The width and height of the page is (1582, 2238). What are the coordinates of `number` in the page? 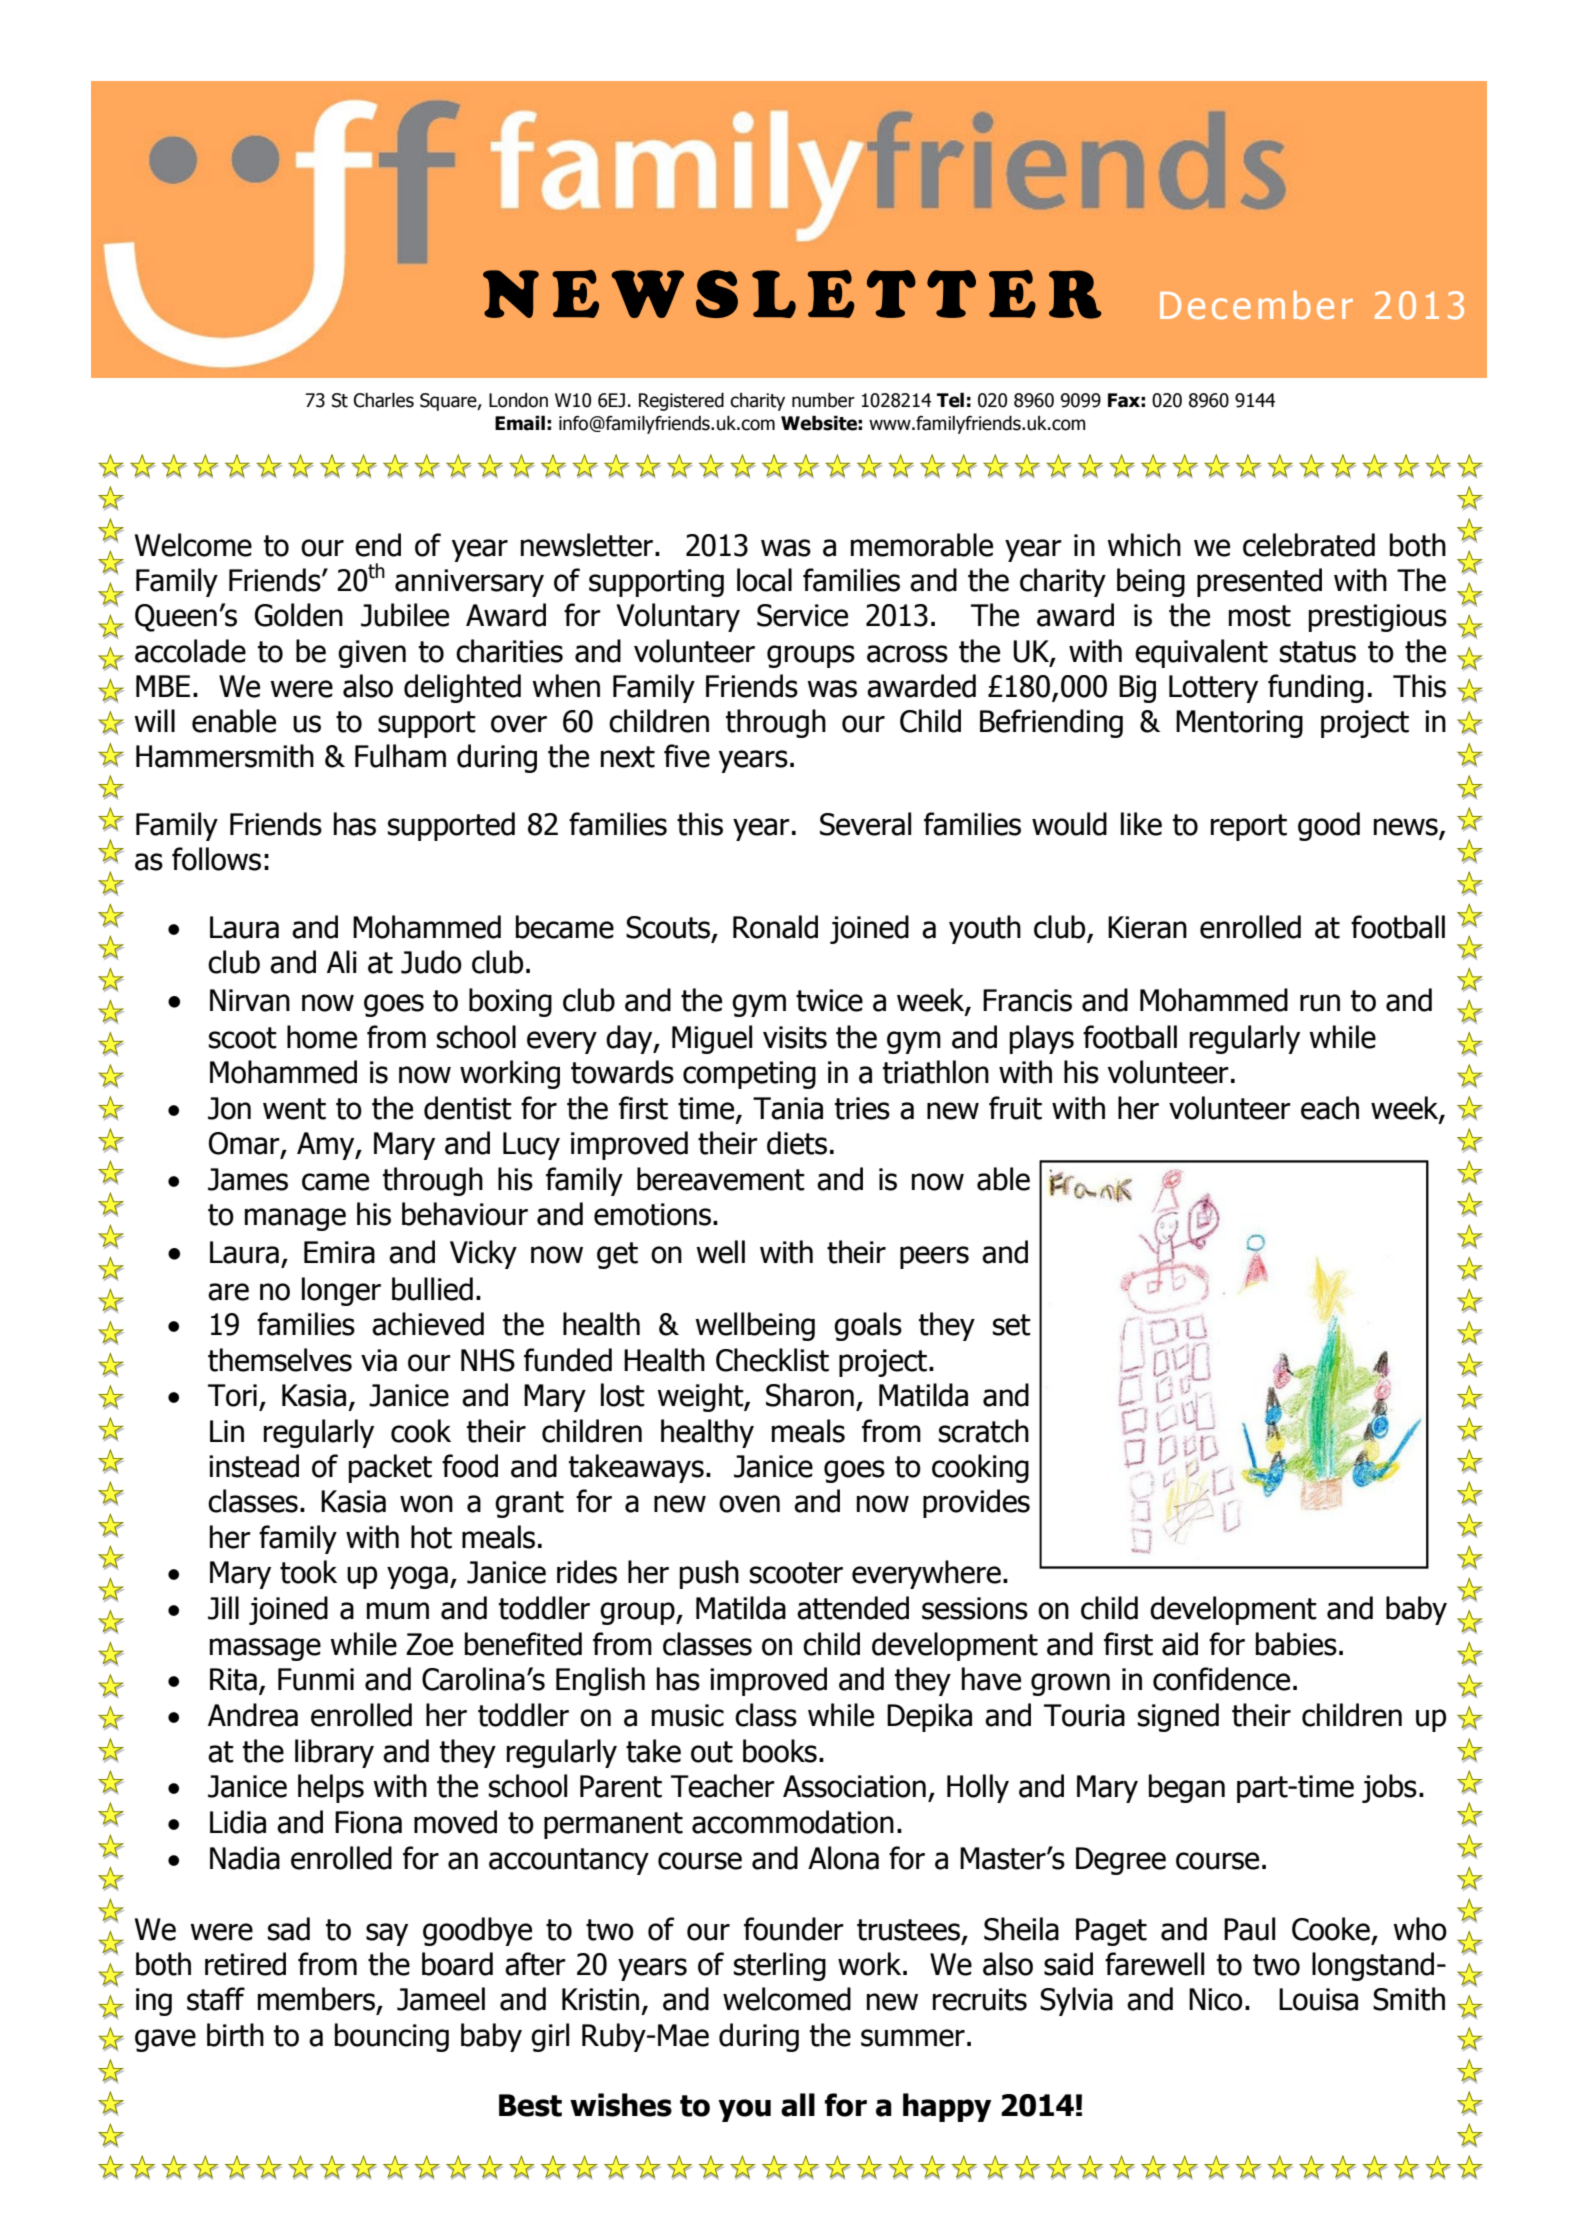 It's located at (823, 400).
